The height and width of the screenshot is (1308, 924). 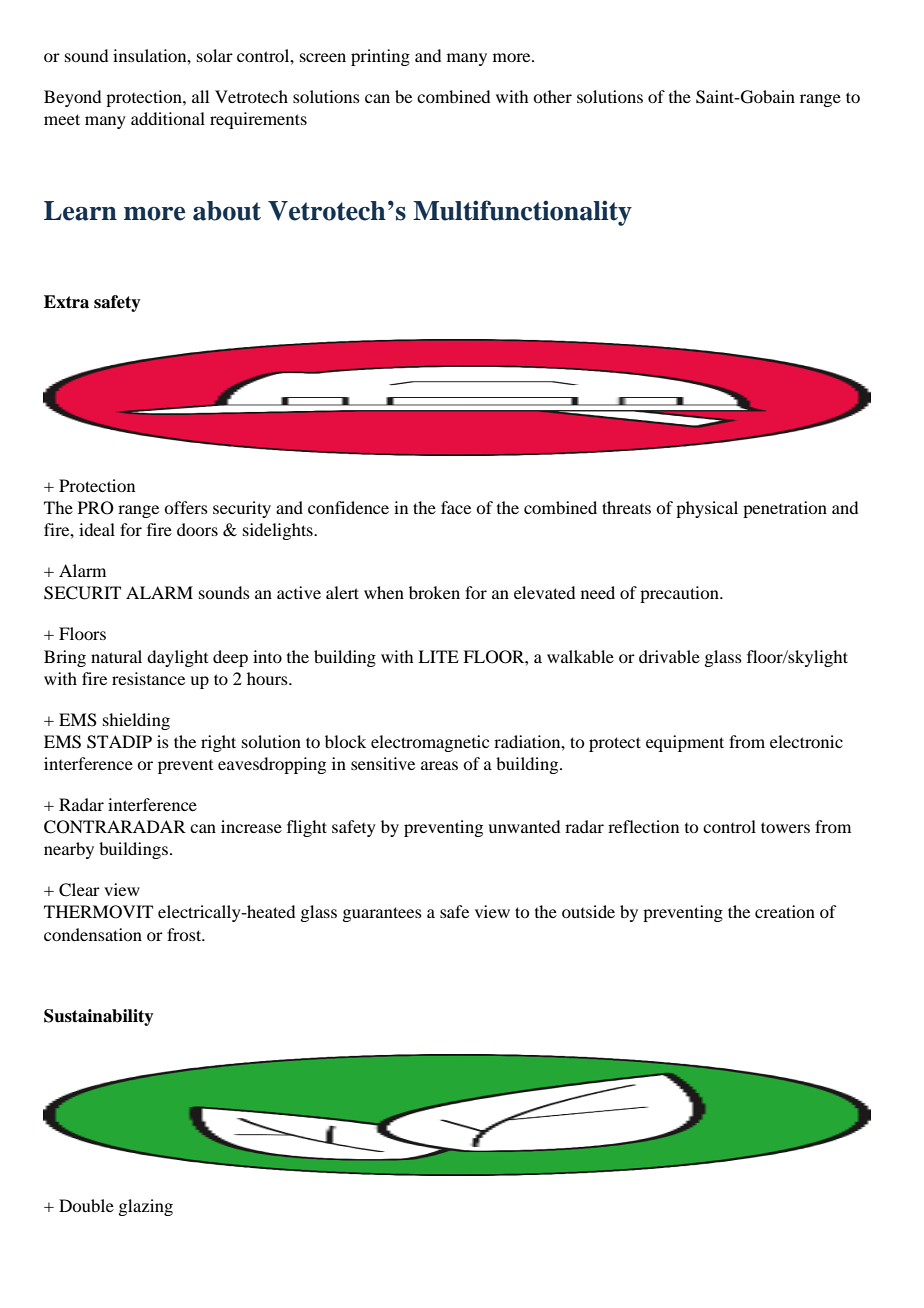 What do you see at coordinates (69, 850) in the screenshot?
I see `nearby` at bounding box center [69, 850].
